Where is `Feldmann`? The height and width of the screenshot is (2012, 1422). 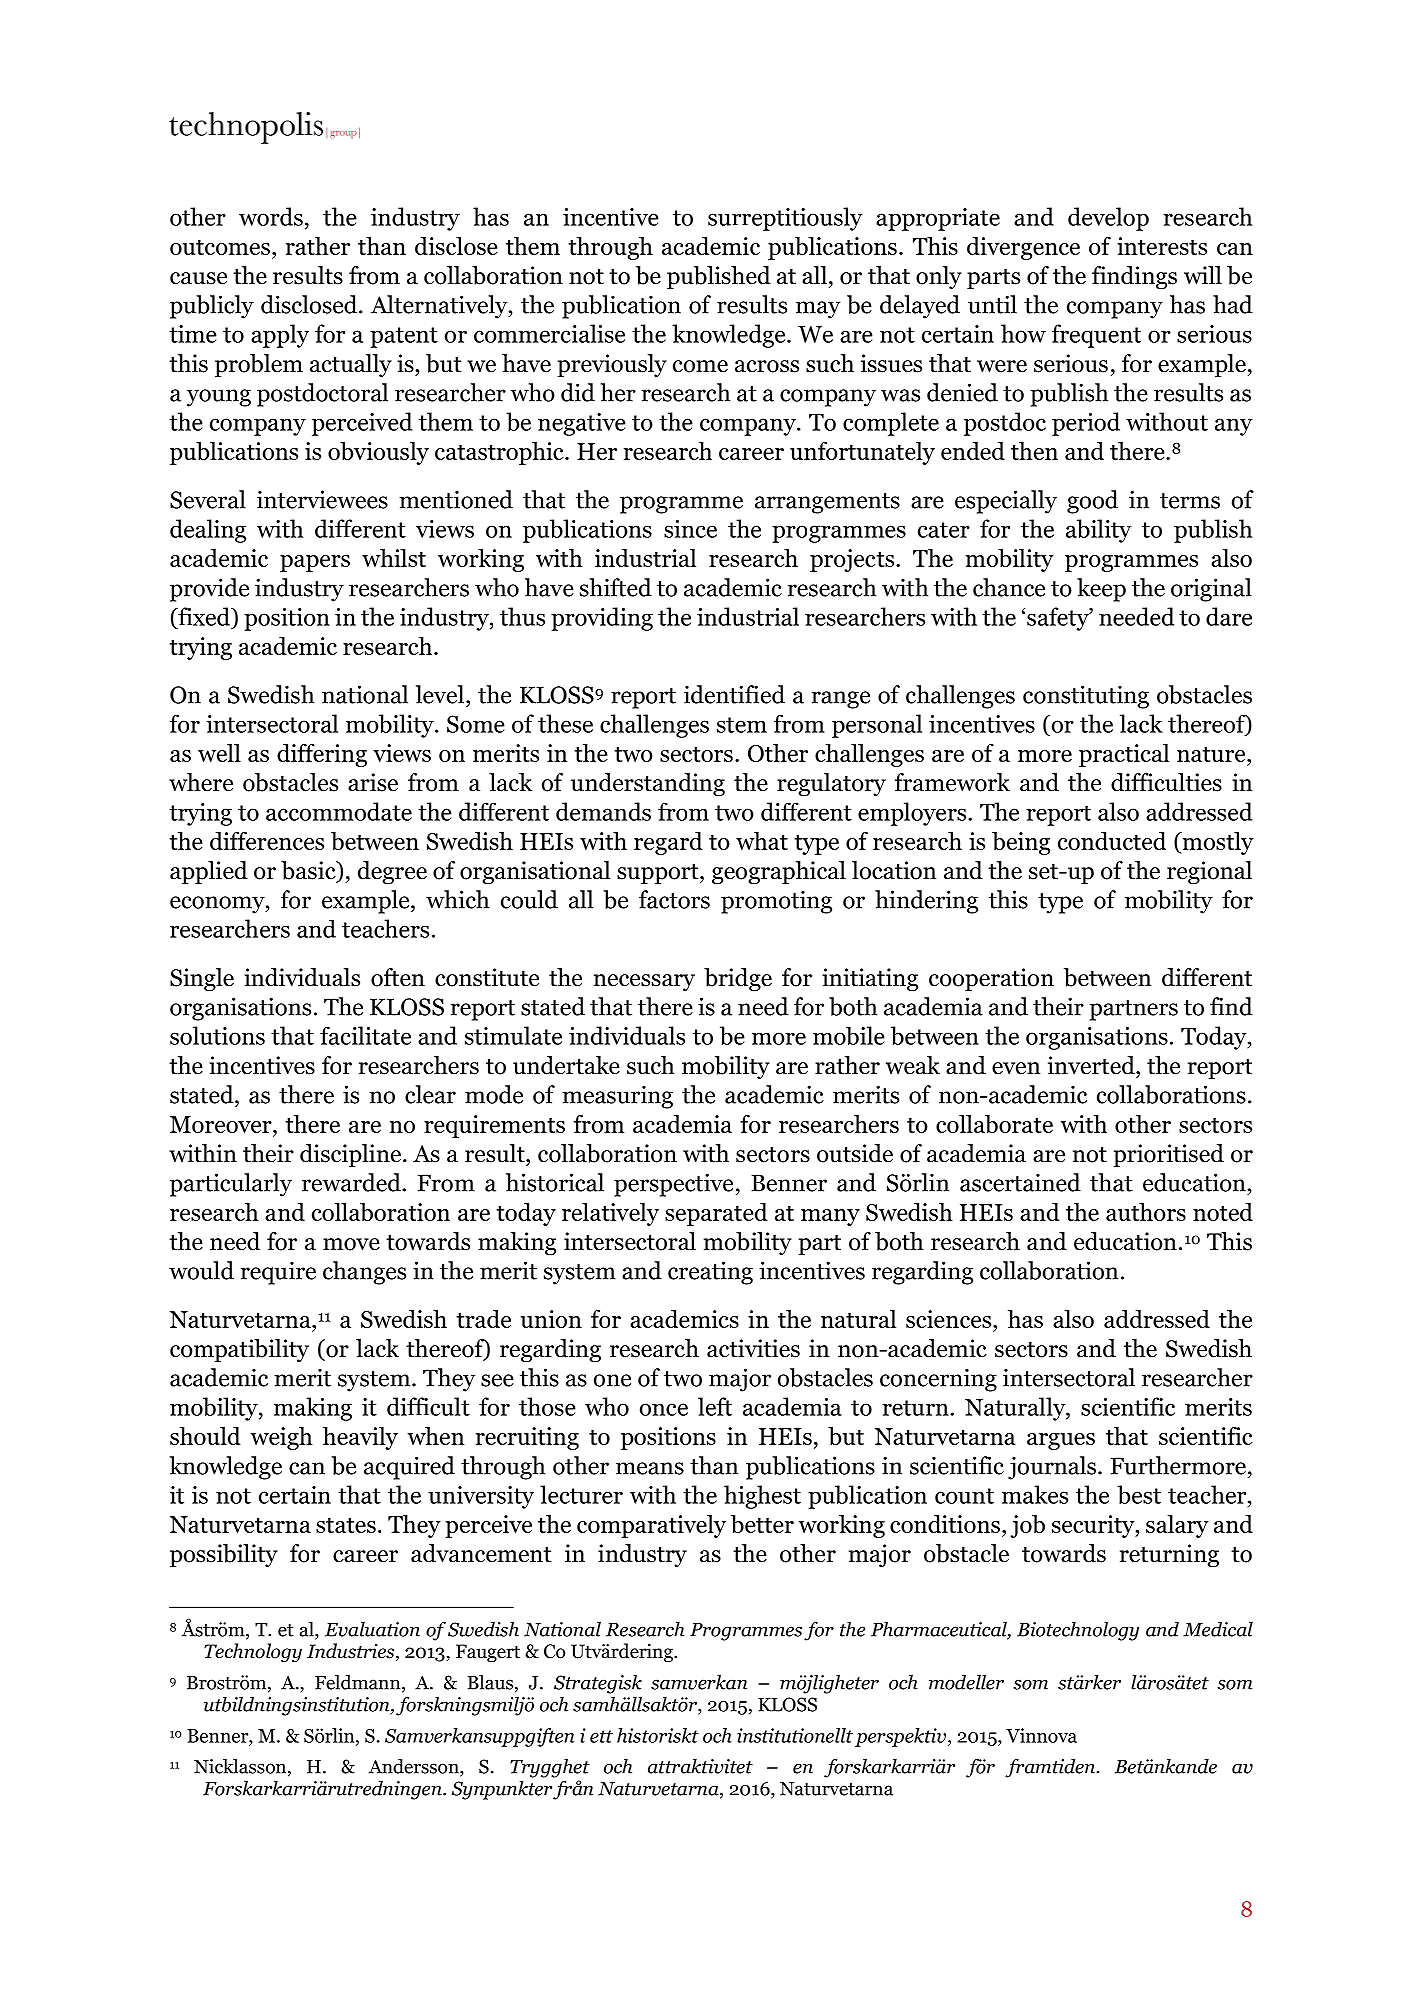 Feldmann is located at coordinates (359, 1683).
